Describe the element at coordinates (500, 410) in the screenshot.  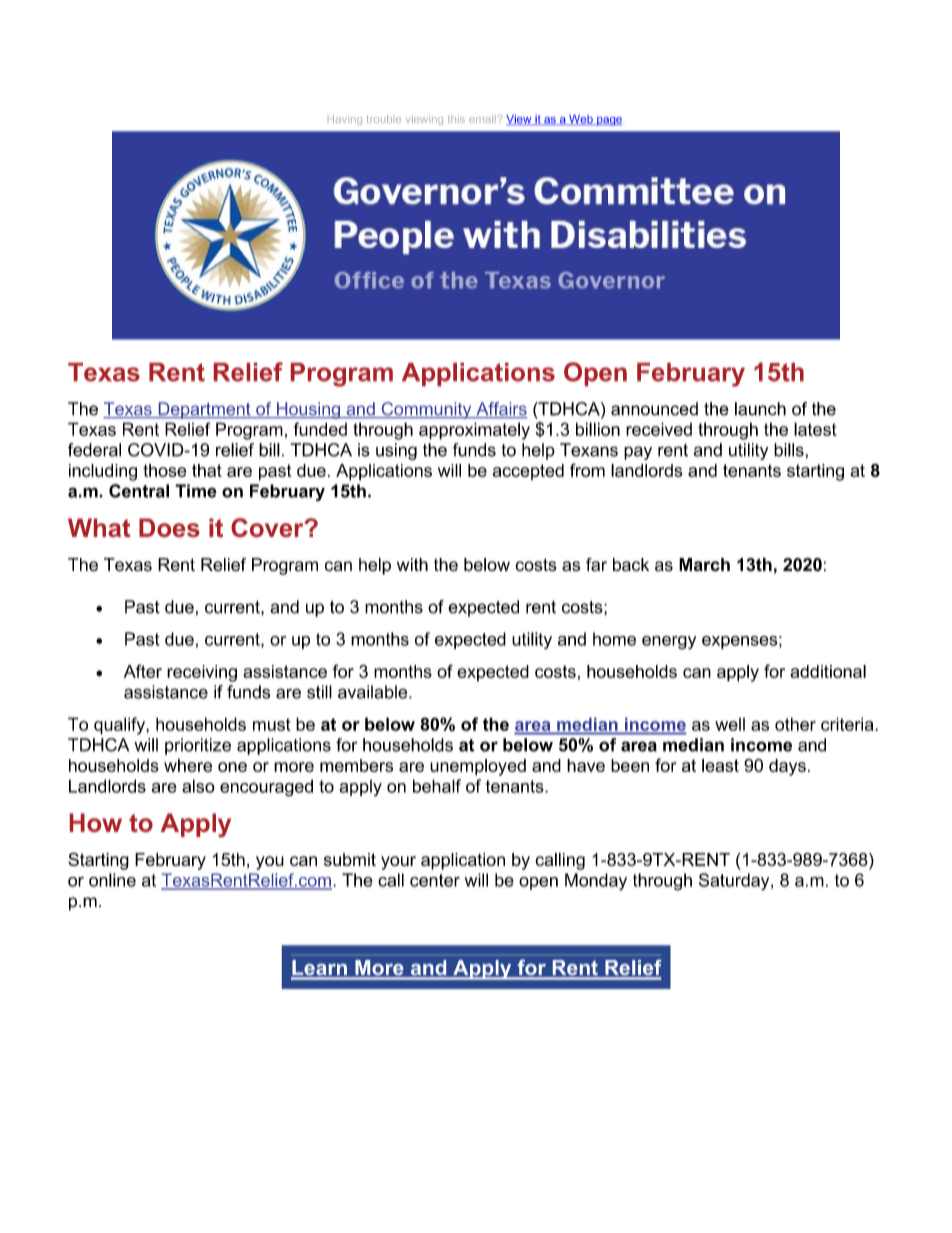
I see `Affairs` at that location.
